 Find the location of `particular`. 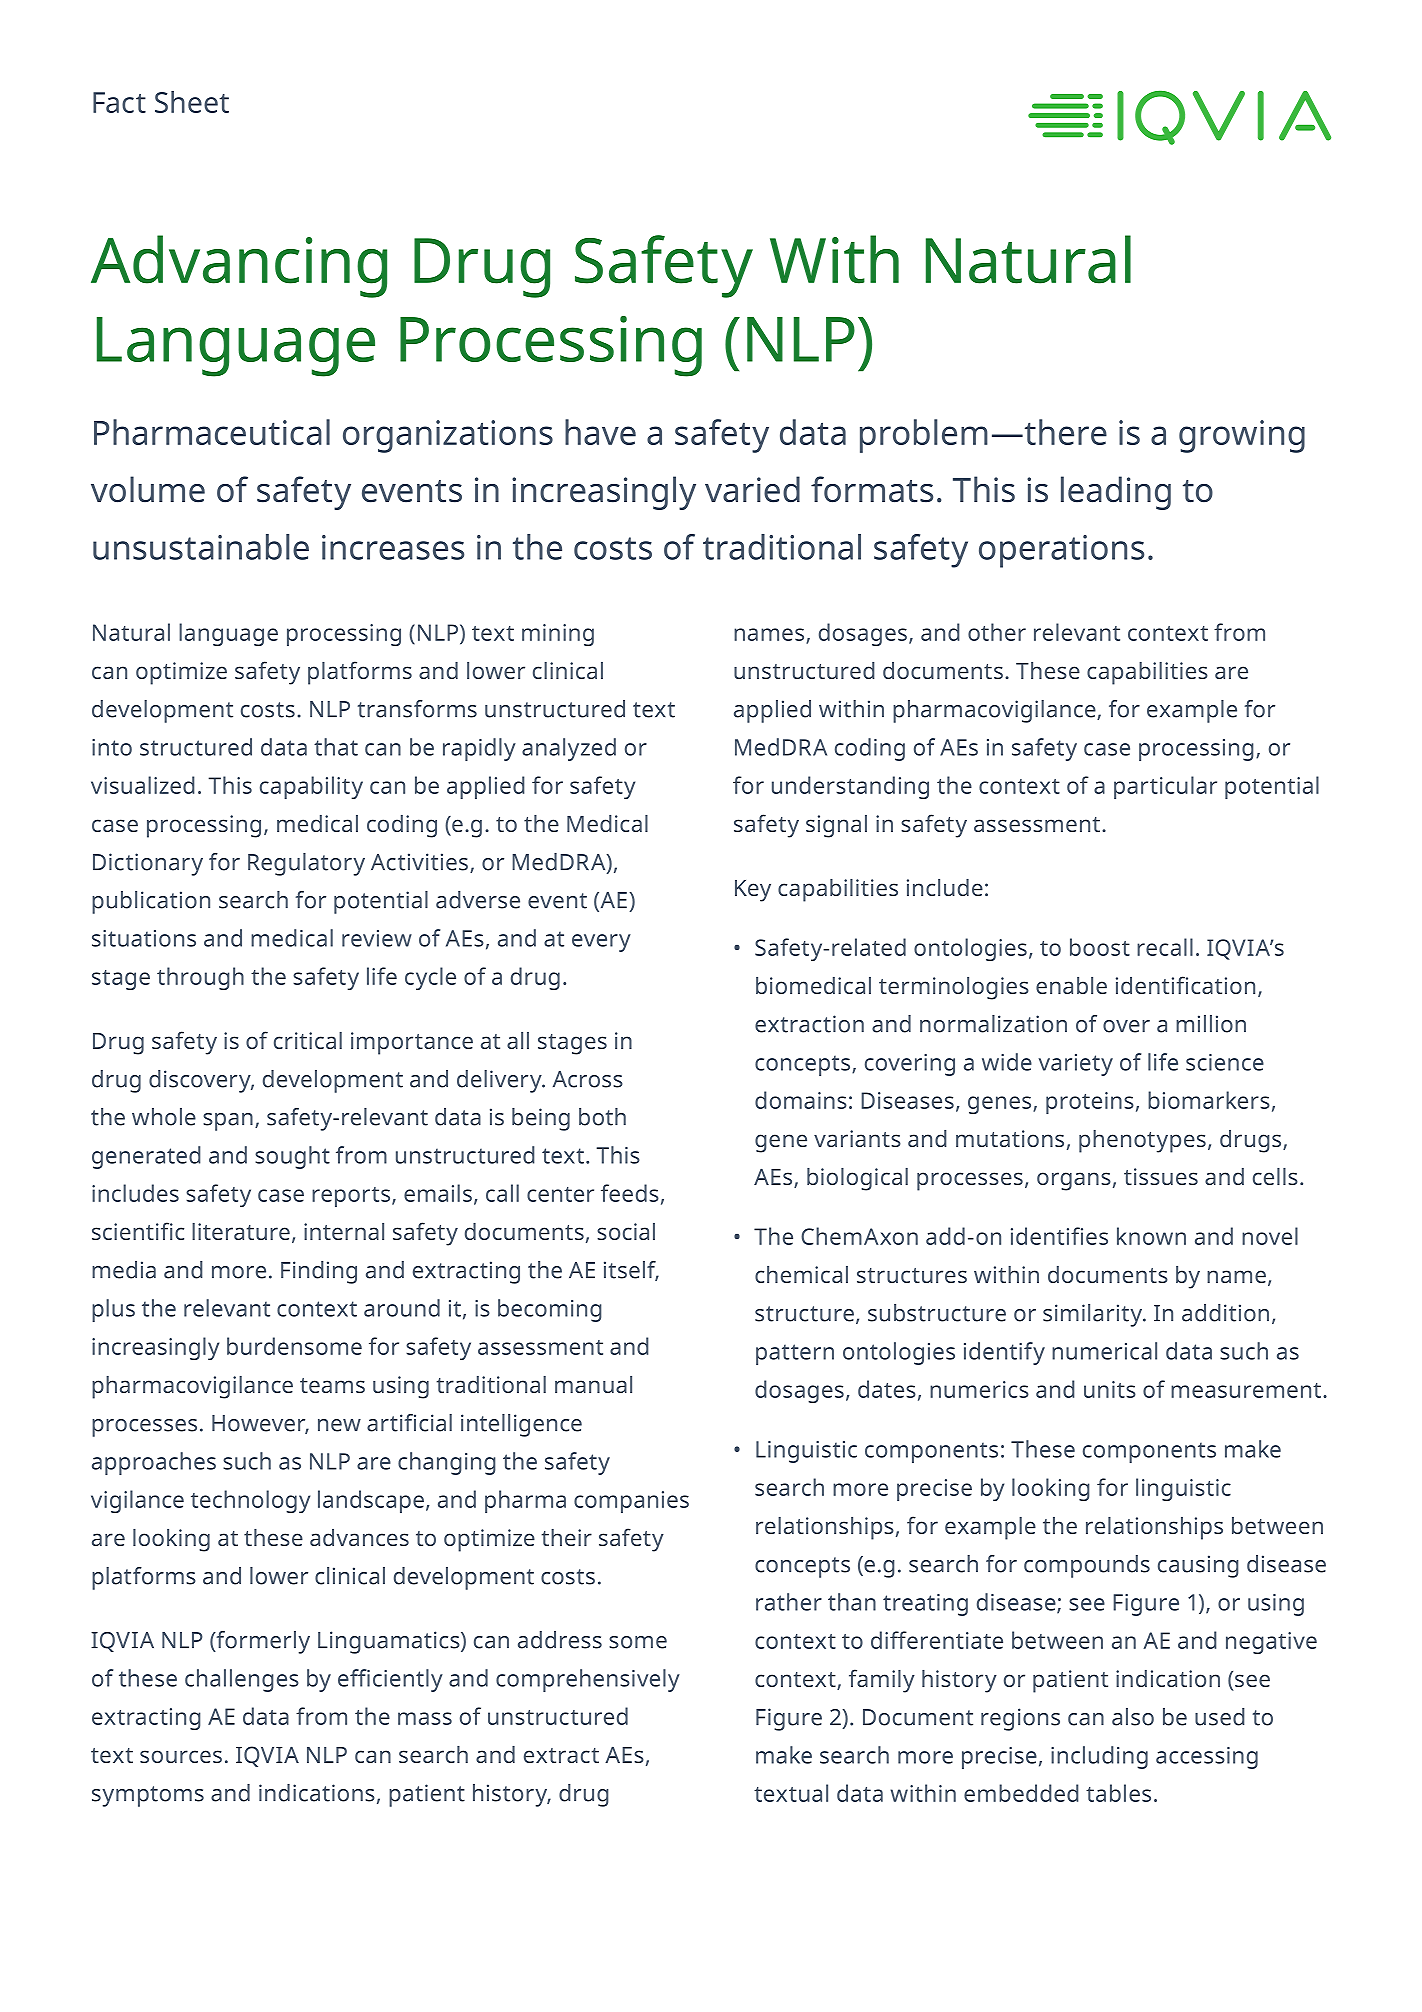

particular is located at coordinates (1165, 787).
